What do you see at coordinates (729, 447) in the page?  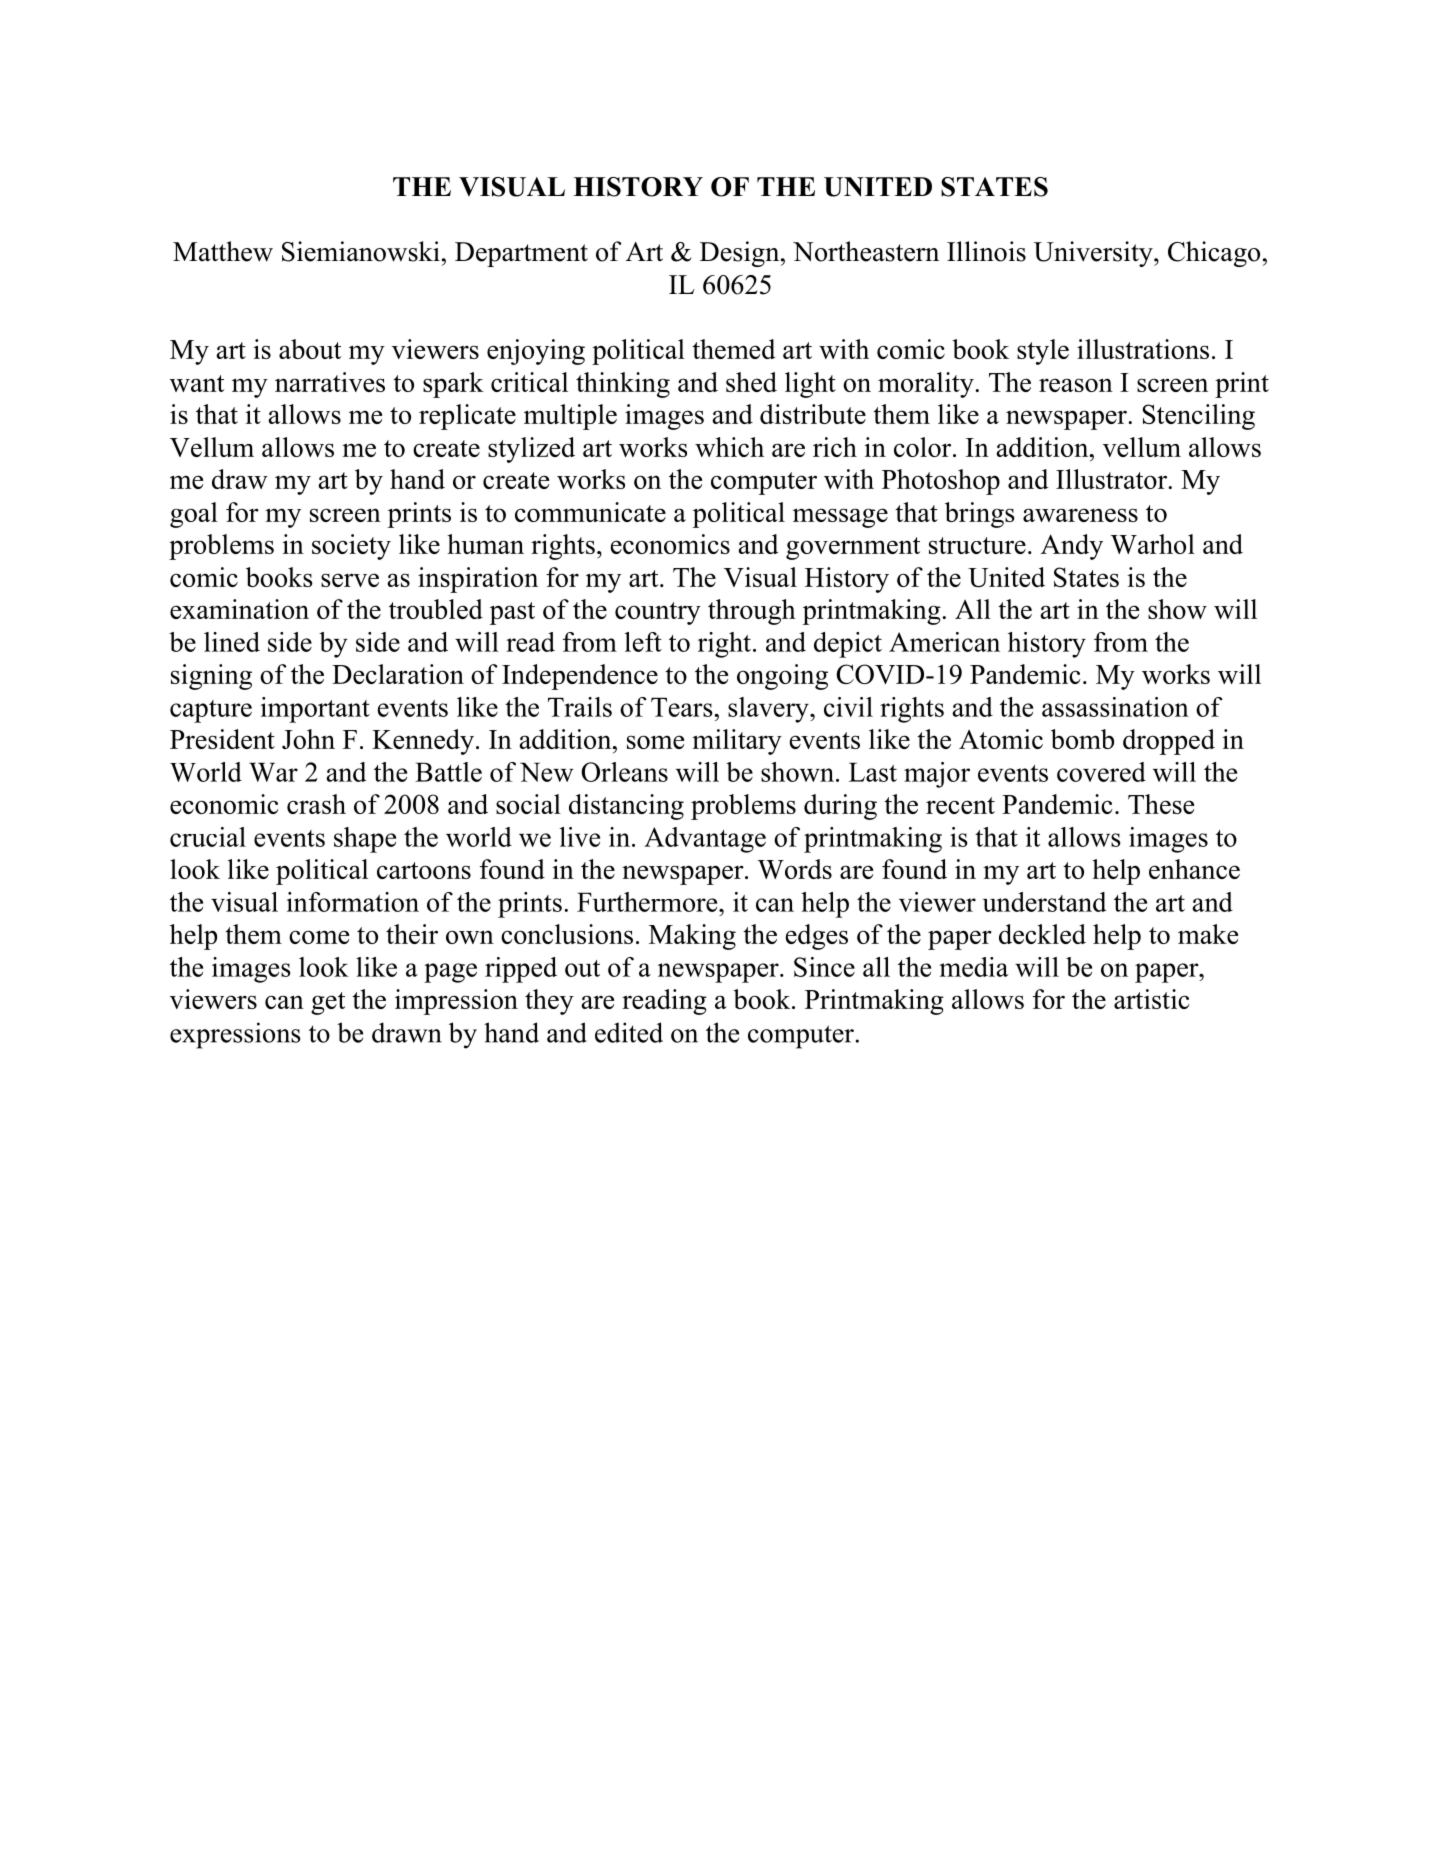 I see `which` at bounding box center [729, 447].
